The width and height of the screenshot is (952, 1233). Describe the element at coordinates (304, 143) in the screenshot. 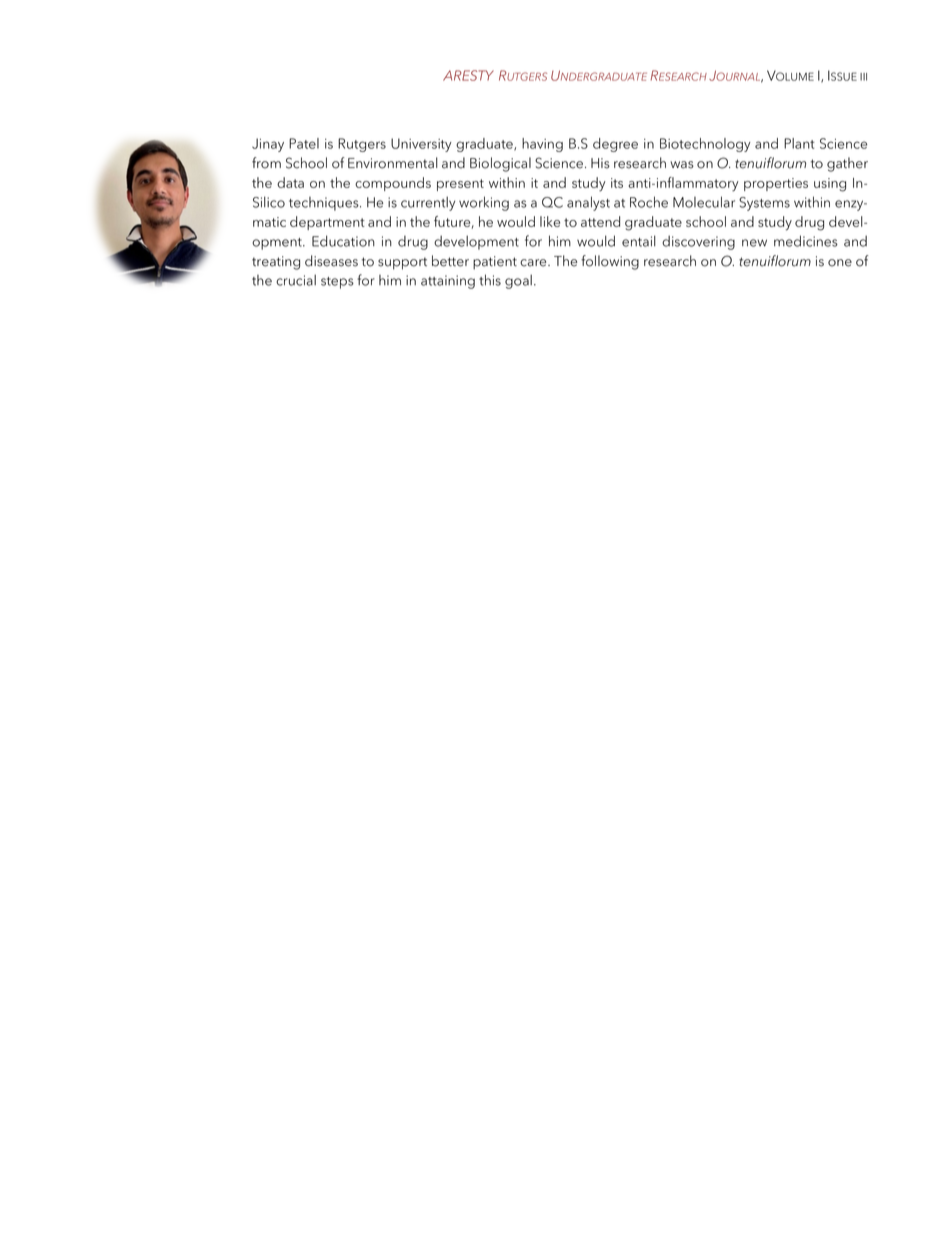

I see `Patel` at that location.
